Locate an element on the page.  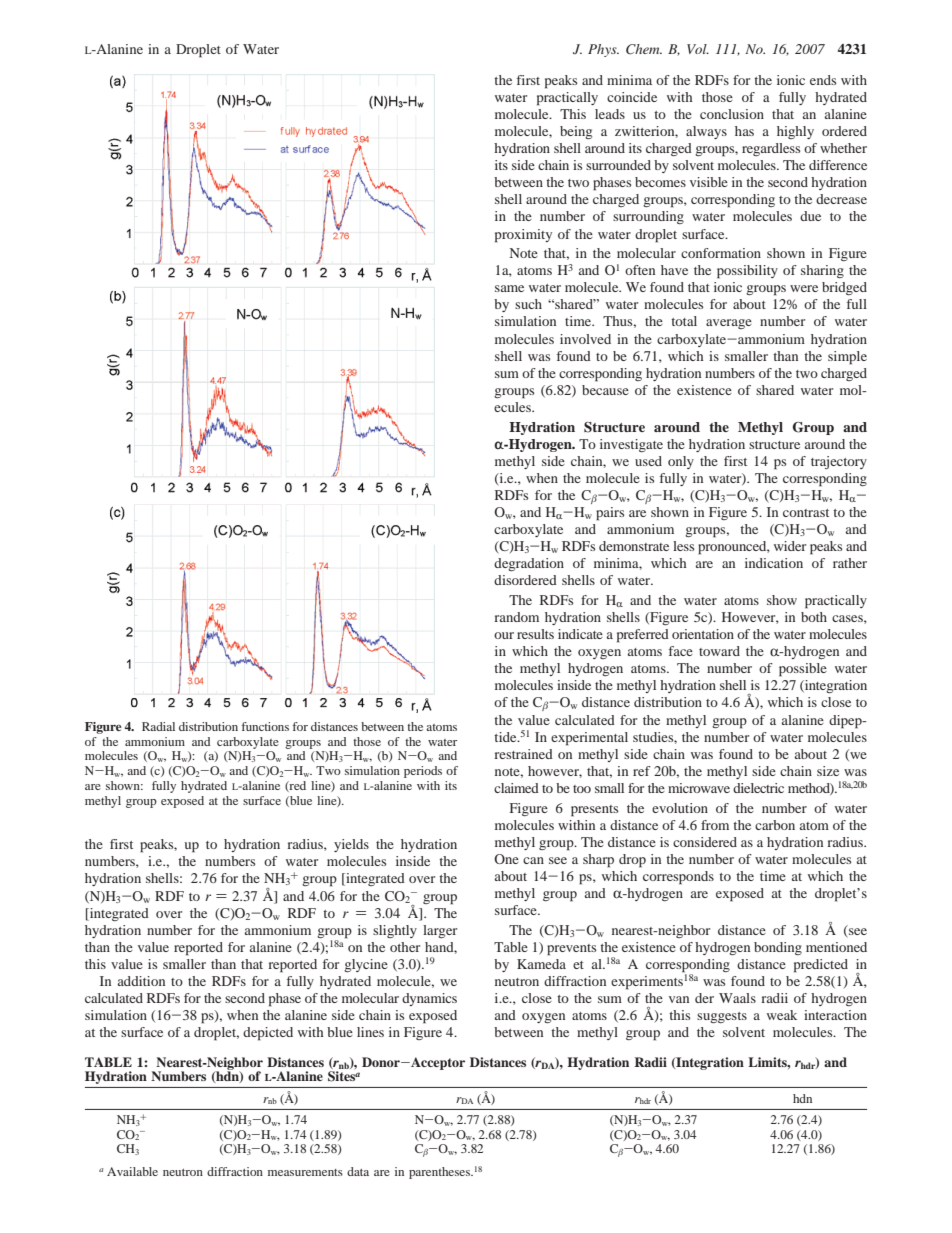
conclusion is located at coordinates (732, 114).
